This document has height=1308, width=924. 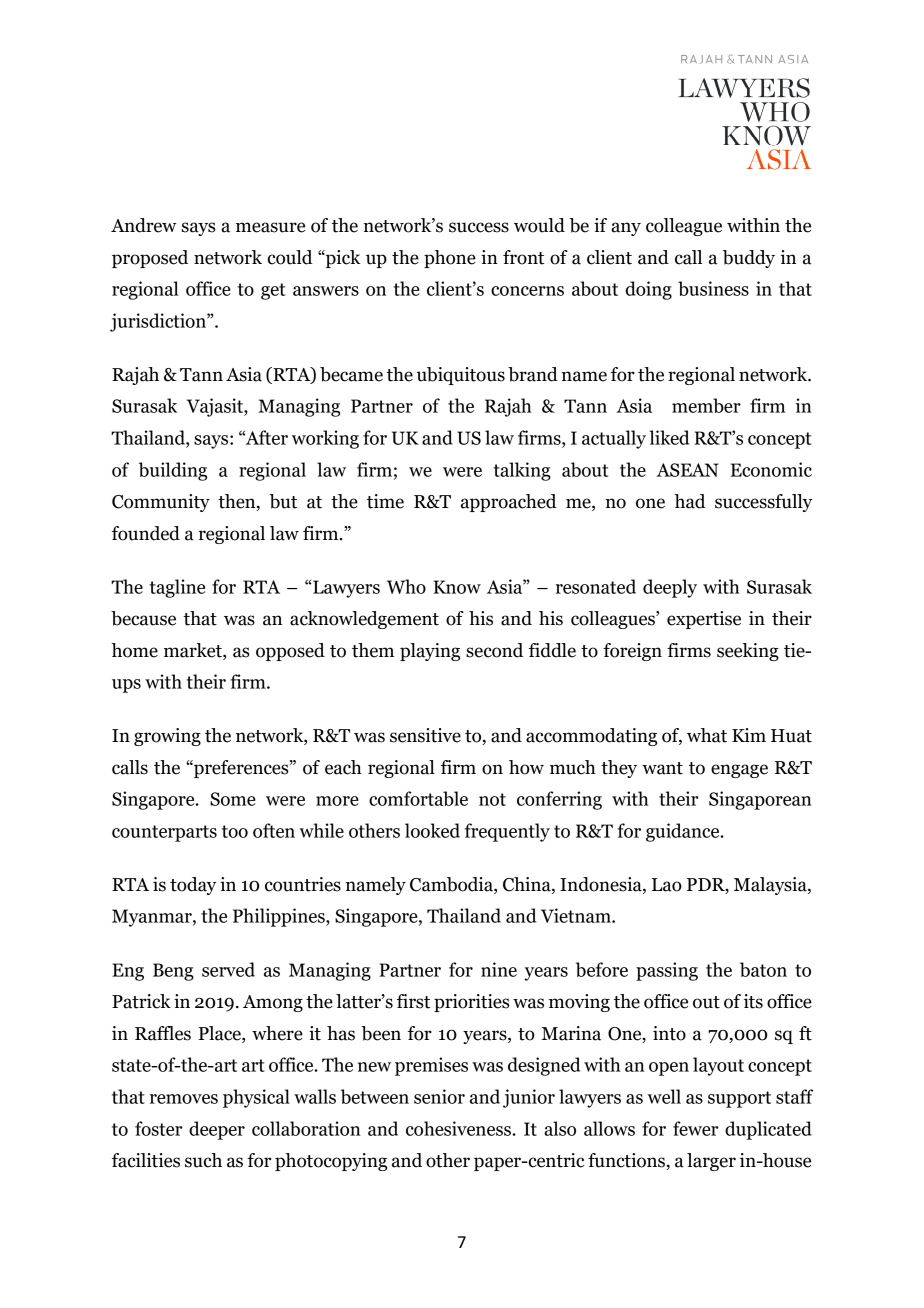 I want to click on proposed, so click(x=150, y=259).
